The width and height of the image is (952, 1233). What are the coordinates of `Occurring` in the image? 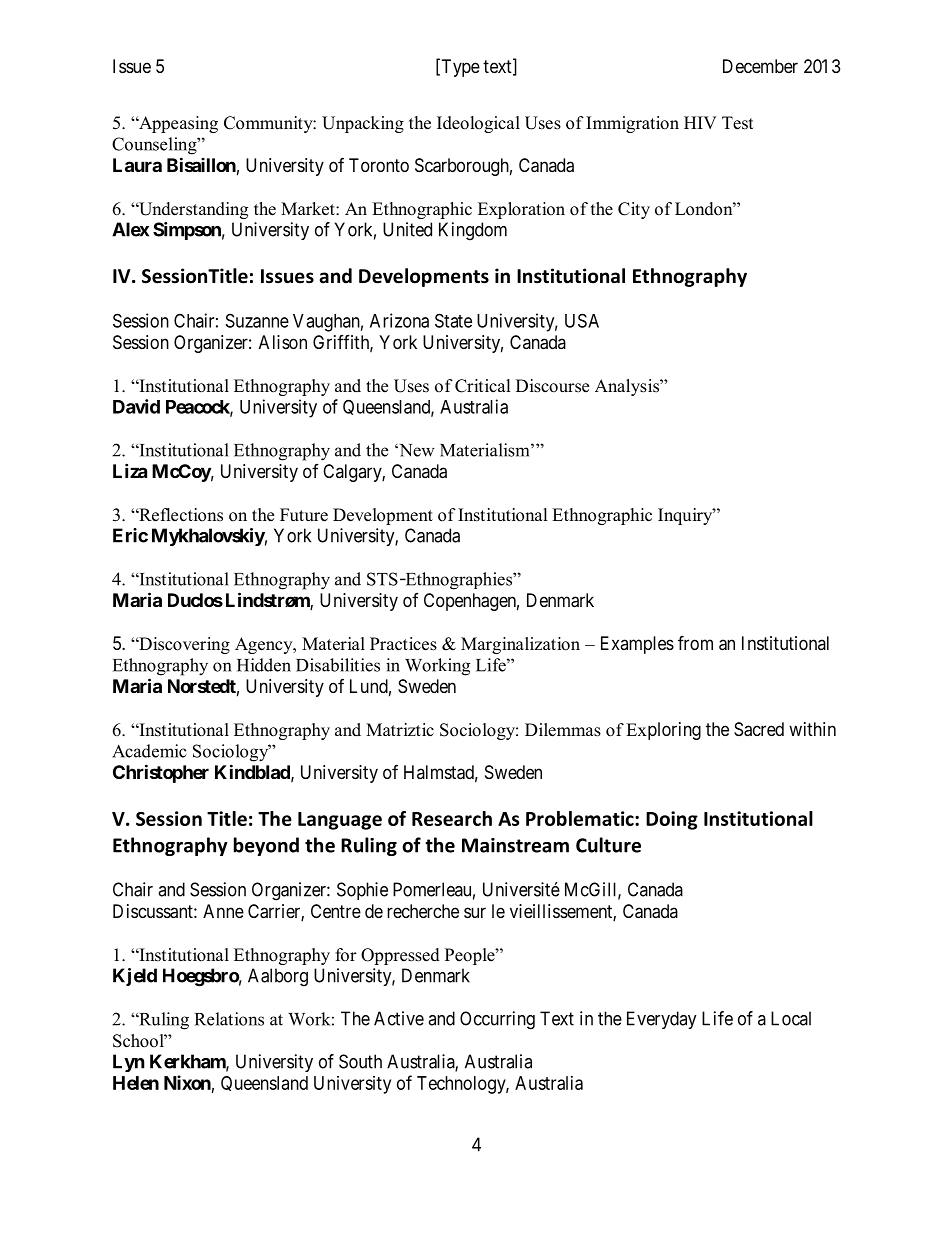 It's located at (497, 1020).
